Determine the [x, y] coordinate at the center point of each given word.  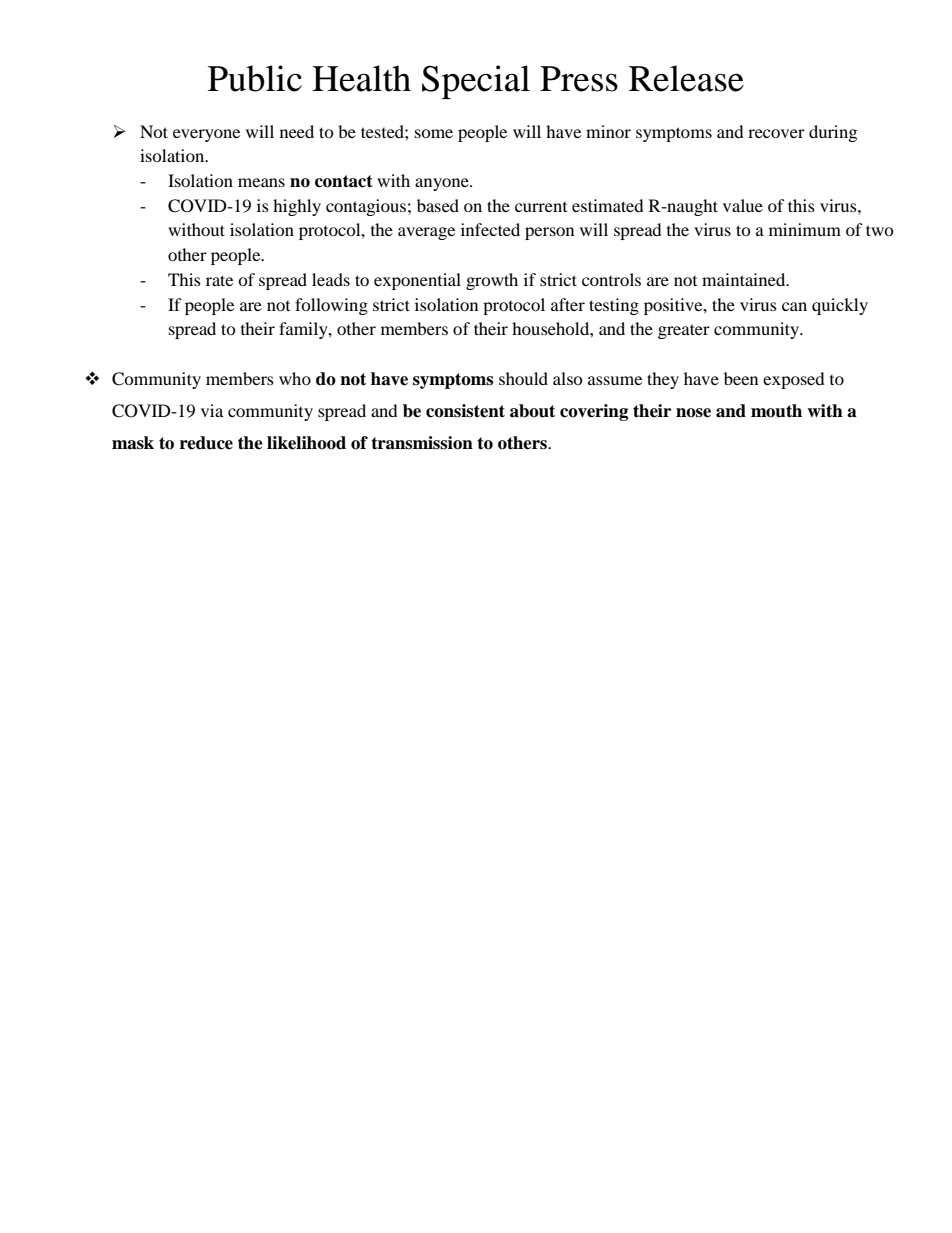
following [331, 306]
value [743, 205]
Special [476, 82]
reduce [206, 443]
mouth [776, 411]
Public [255, 78]
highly [297, 207]
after [568, 304]
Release [686, 78]
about [532, 411]
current [541, 207]
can [794, 306]
